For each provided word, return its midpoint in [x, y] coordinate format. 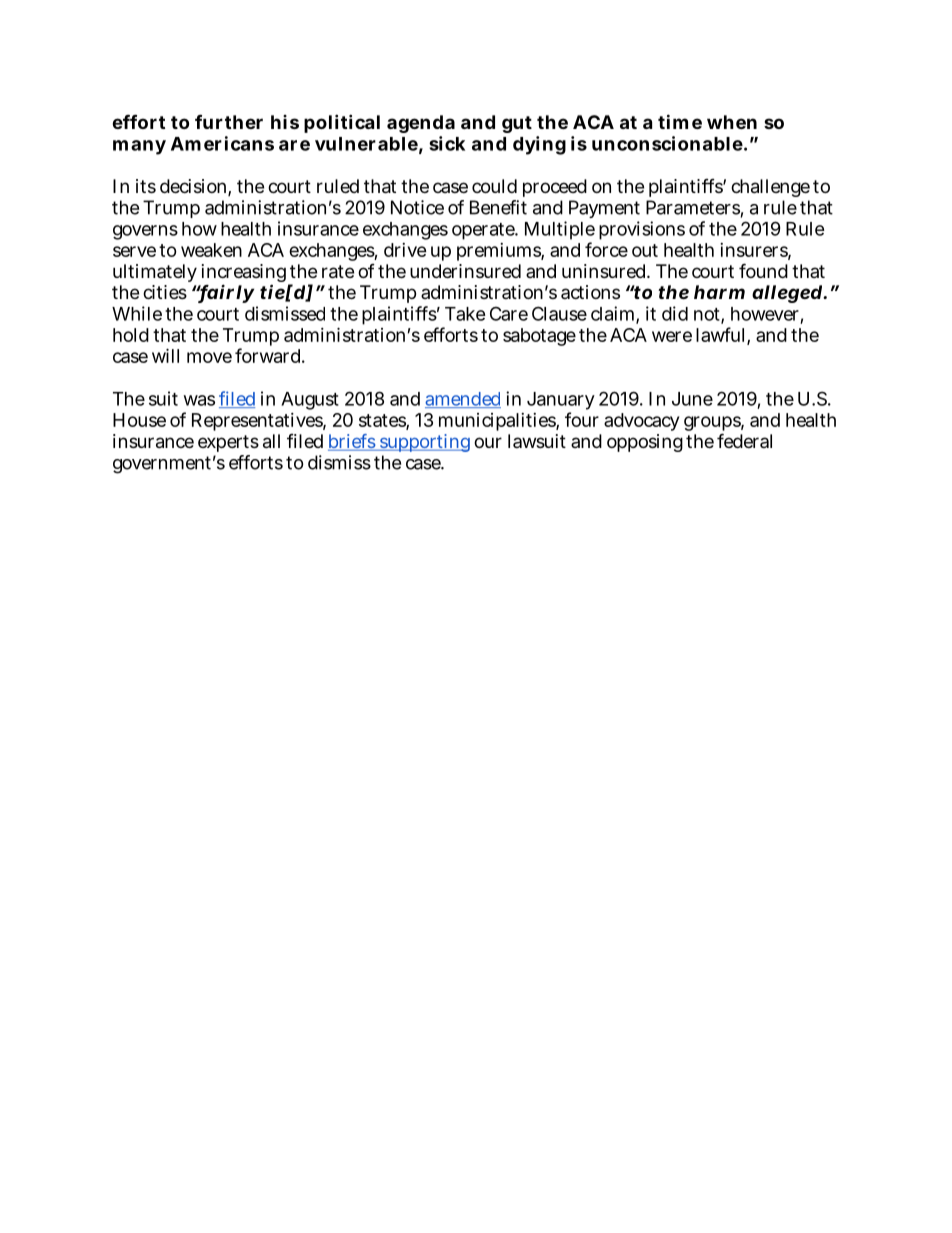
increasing [244, 274]
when [732, 122]
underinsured [465, 271]
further [229, 121]
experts [228, 443]
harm [719, 292]
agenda [421, 124]
